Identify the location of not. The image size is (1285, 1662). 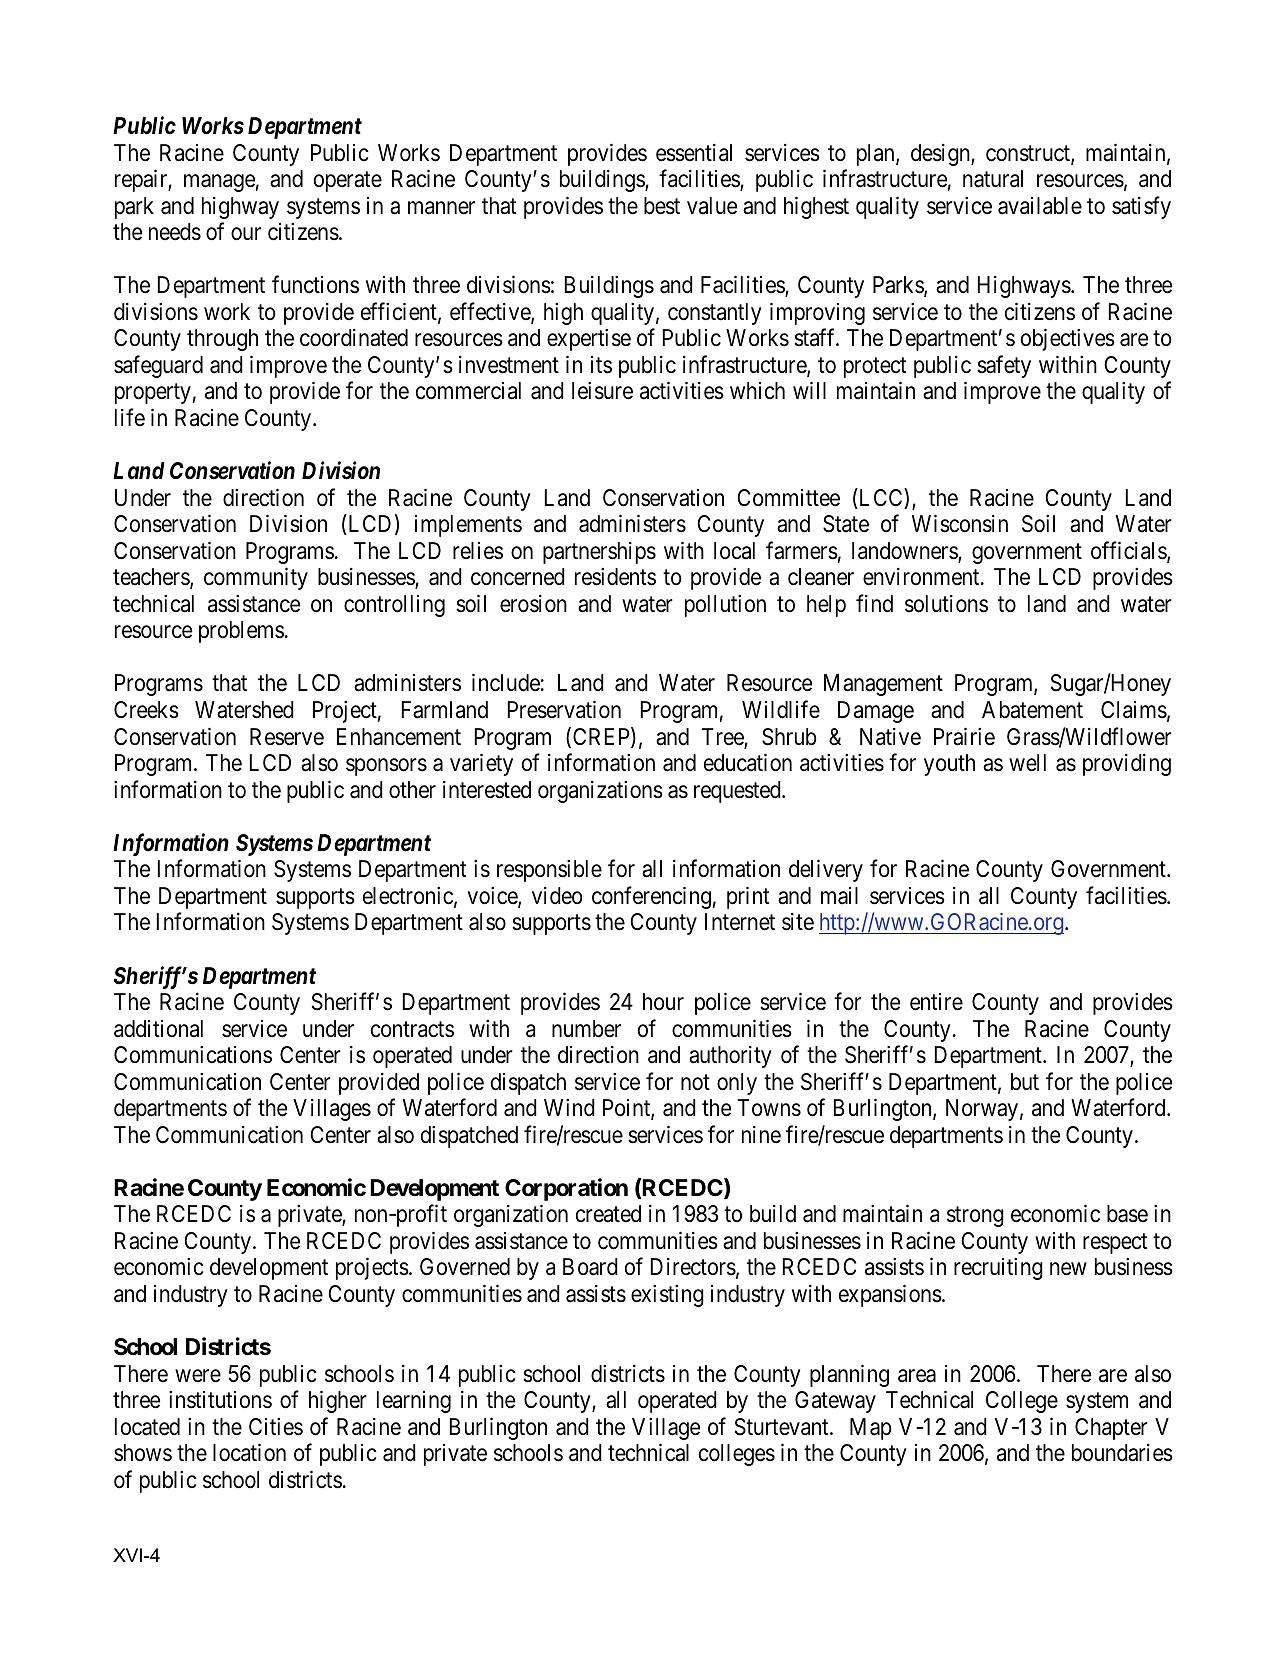
(695, 1082).
